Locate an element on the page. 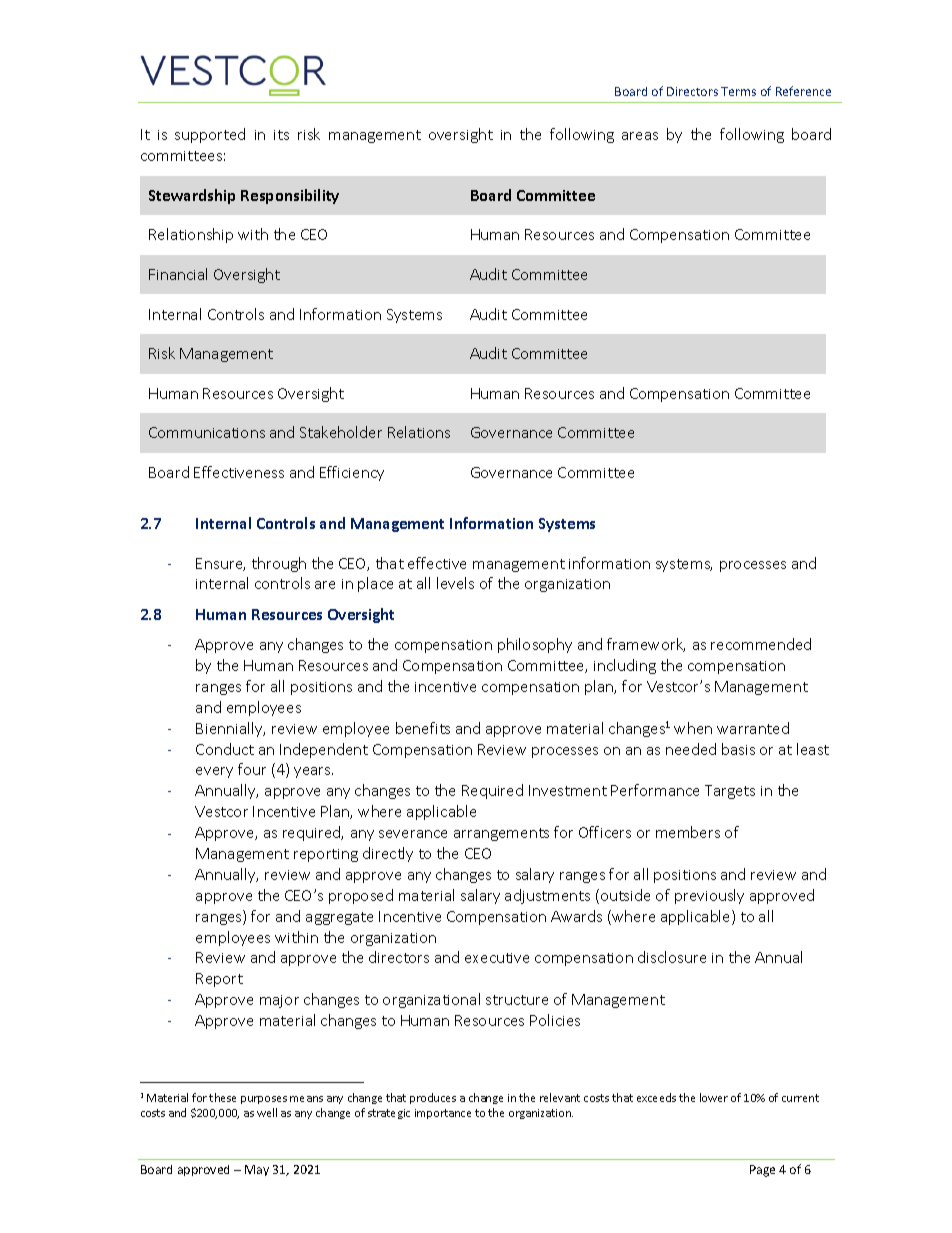 Image resolution: width=952 pixels, height=1233 pixels. philosophy is located at coordinates (535, 645).
